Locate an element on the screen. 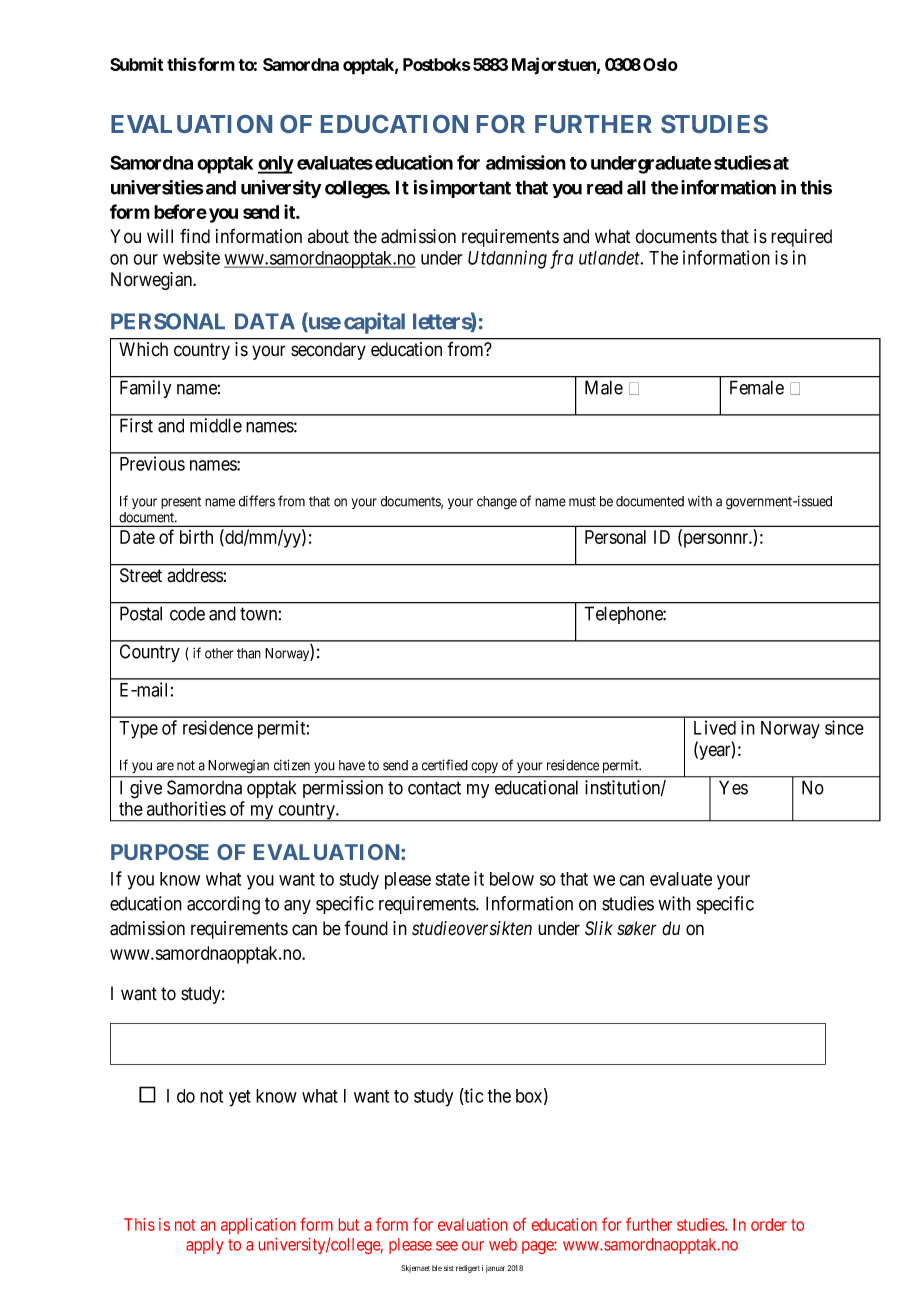 This screenshot has width=924, height=1308. apply is located at coordinates (205, 1246).
